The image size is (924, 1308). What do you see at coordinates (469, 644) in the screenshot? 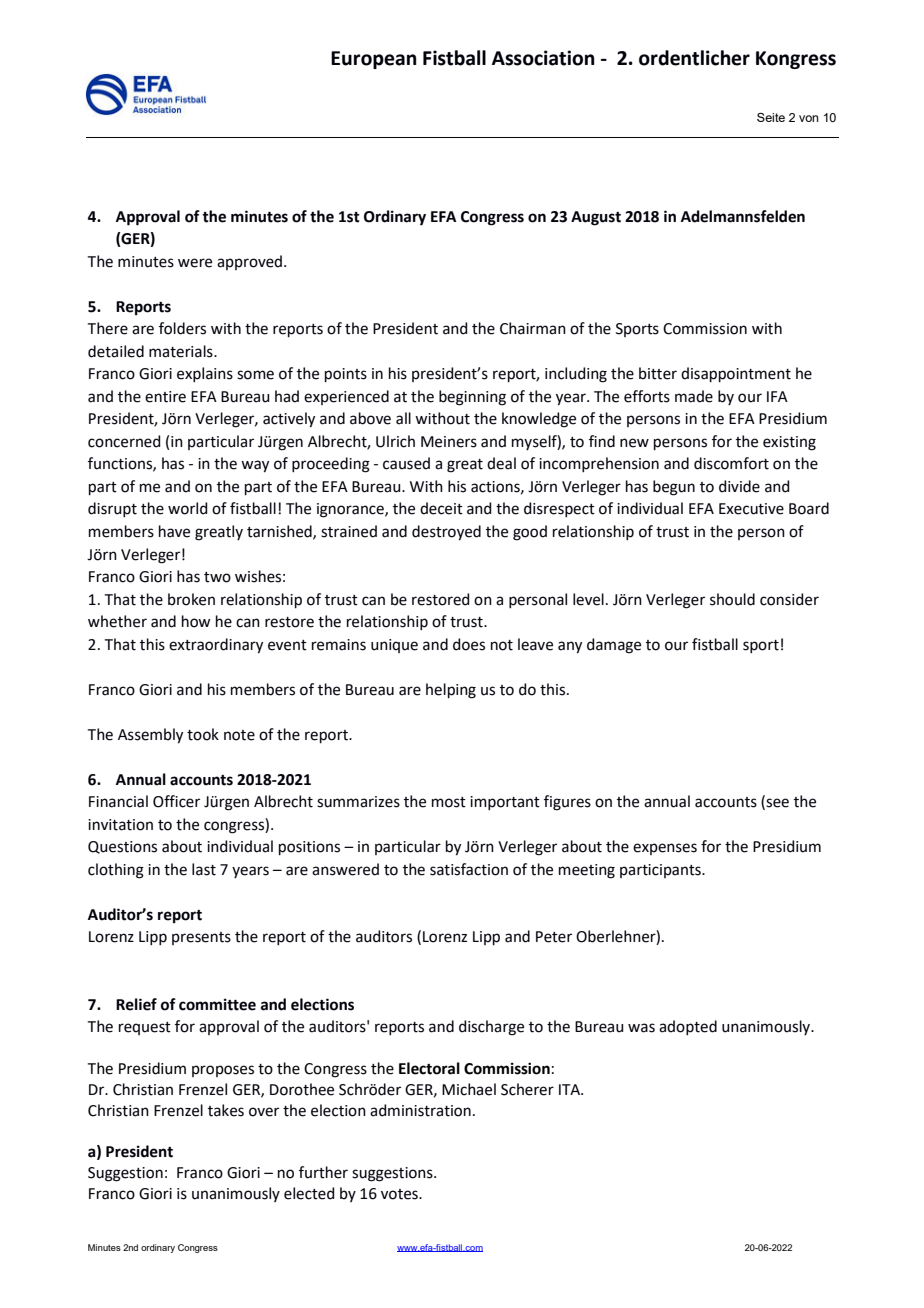
I see `does` at bounding box center [469, 644].
